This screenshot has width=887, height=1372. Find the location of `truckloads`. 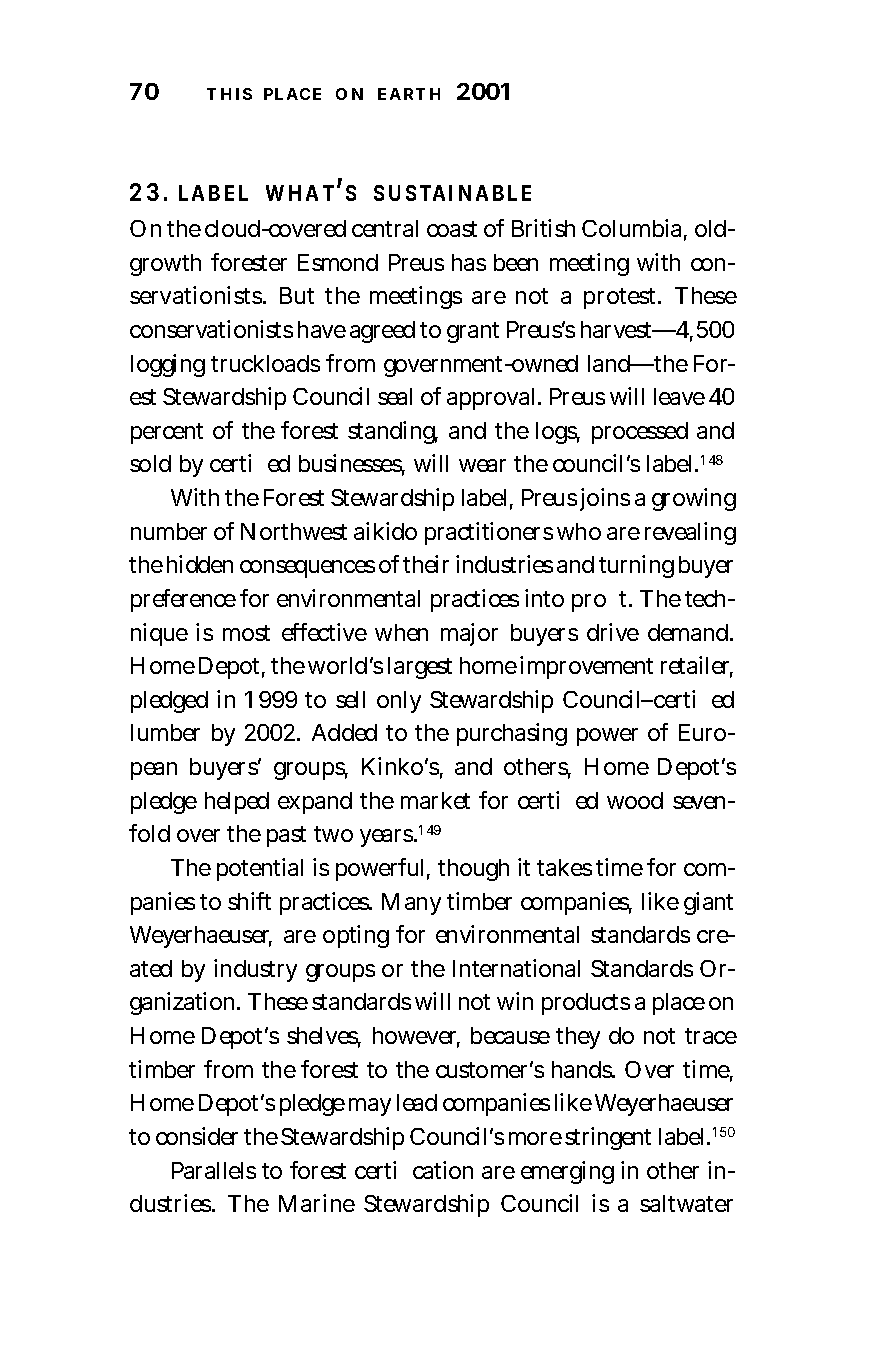

truckloads is located at coordinates (265, 363).
